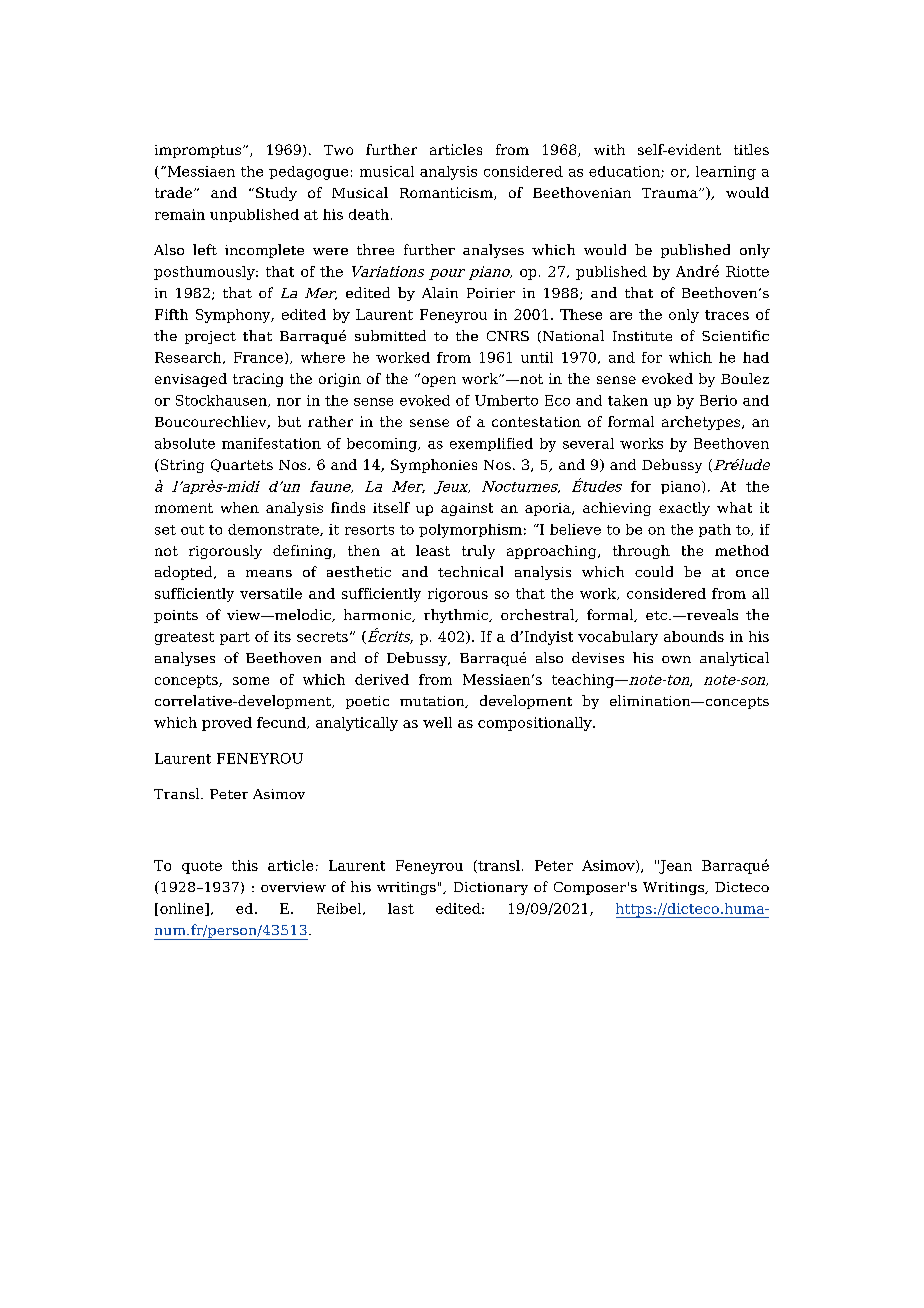  What do you see at coordinates (470, 531) in the page?
I see `polymorphism` at bounding box center [470, 531].
